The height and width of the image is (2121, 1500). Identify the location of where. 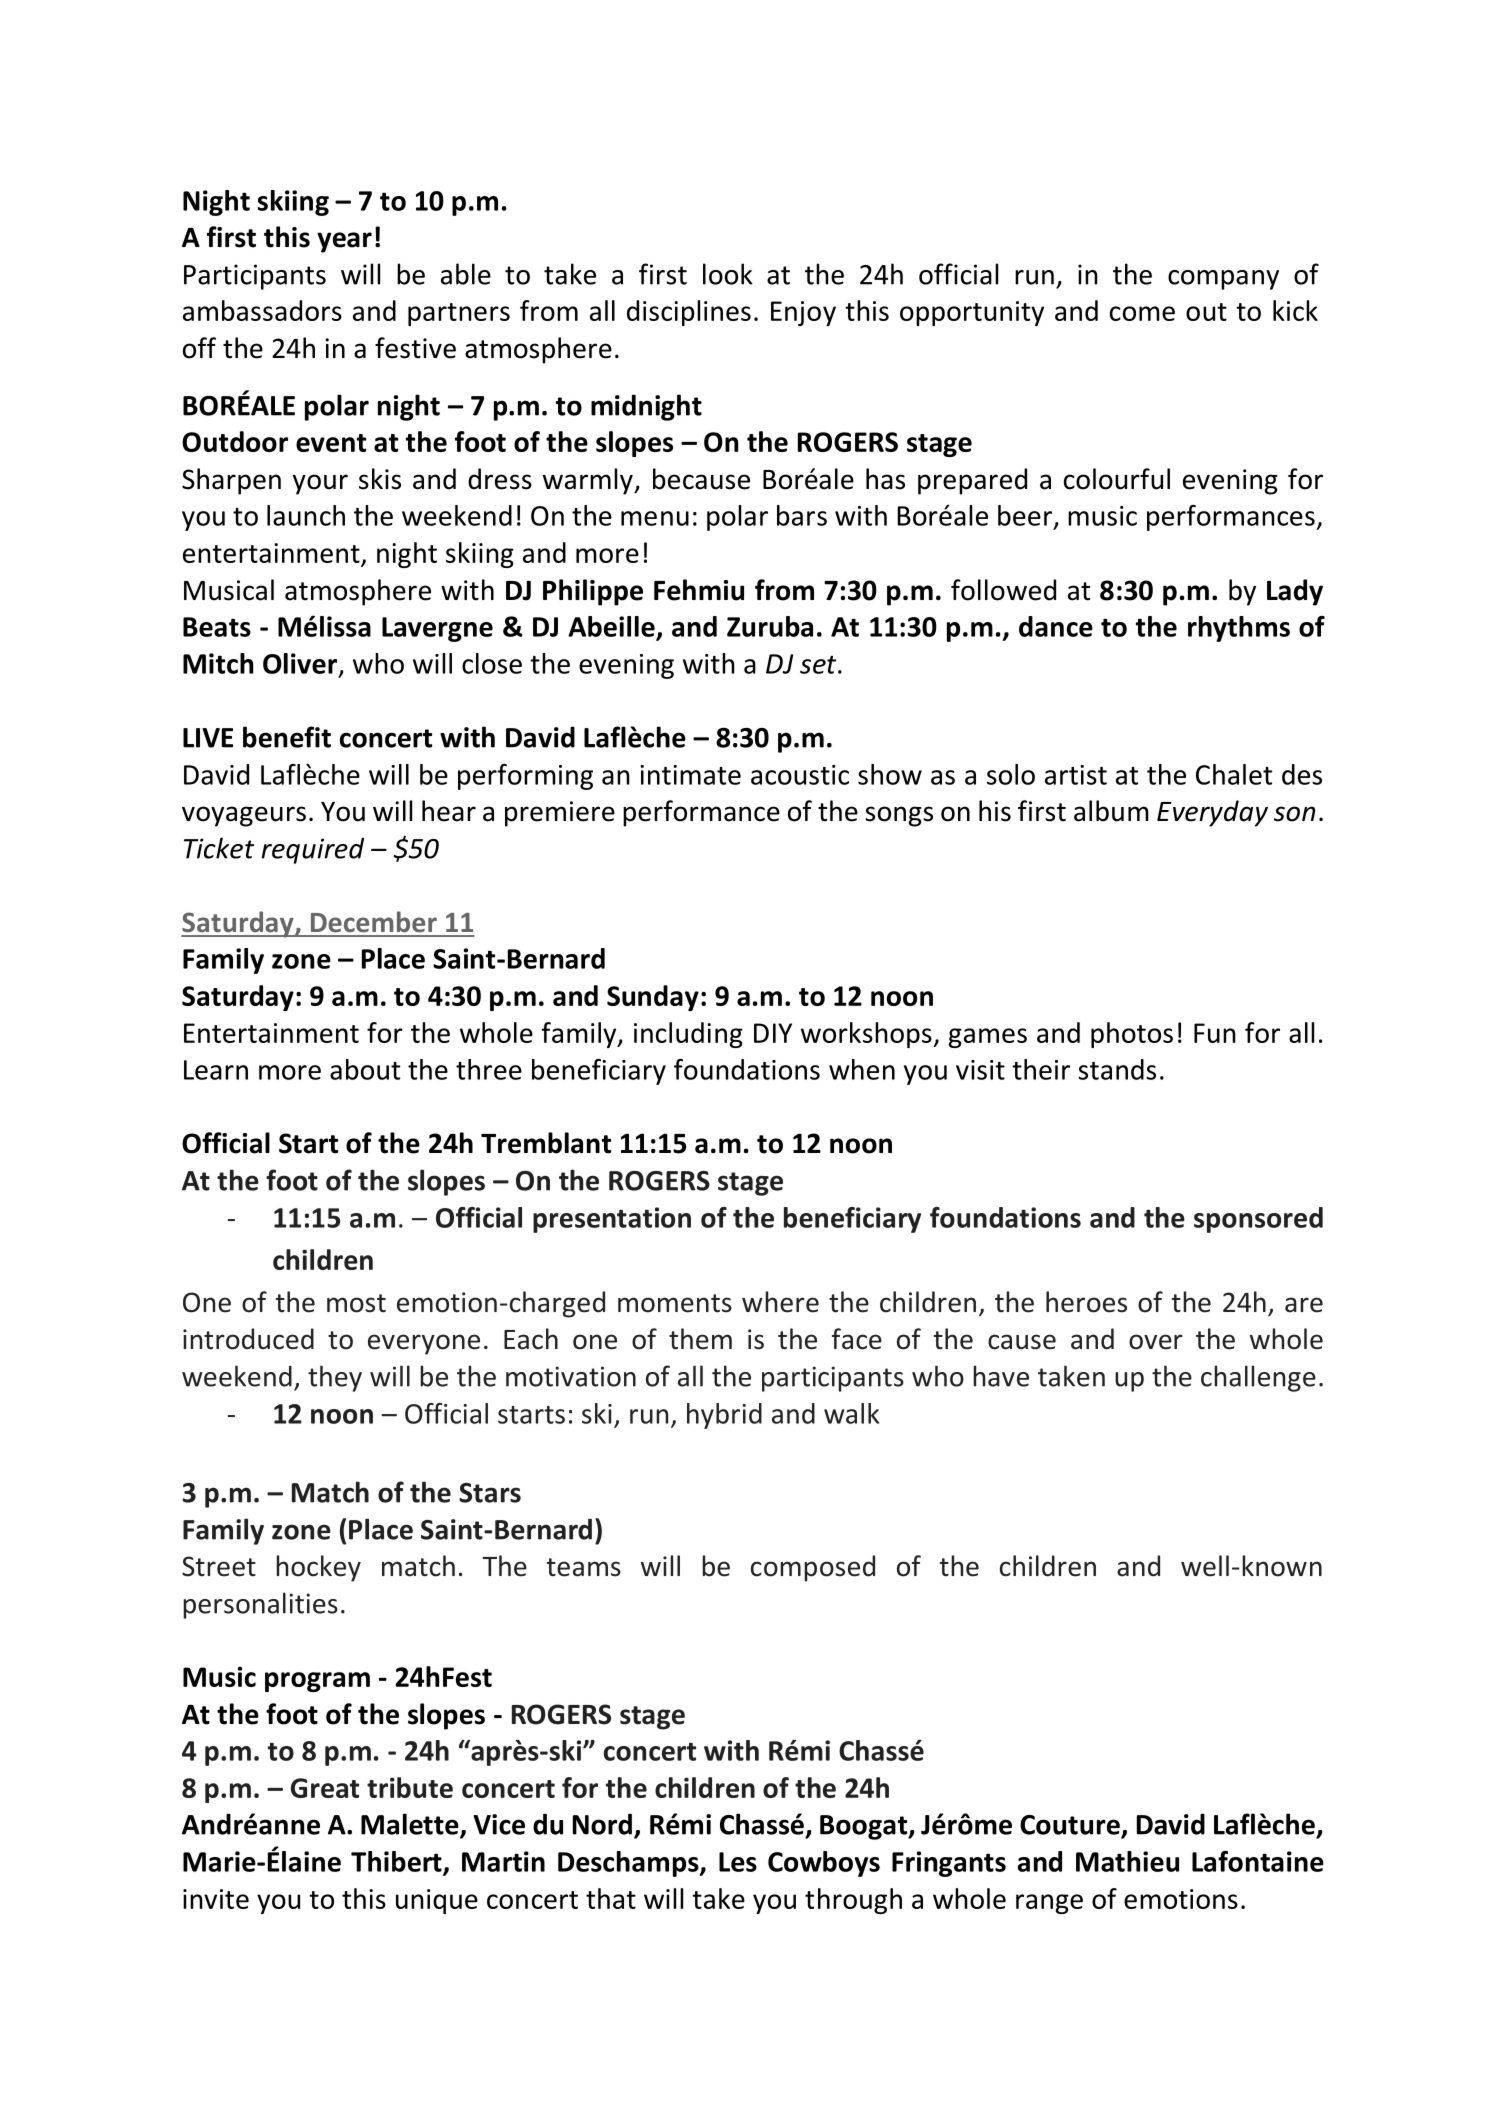
(780, 1302).
